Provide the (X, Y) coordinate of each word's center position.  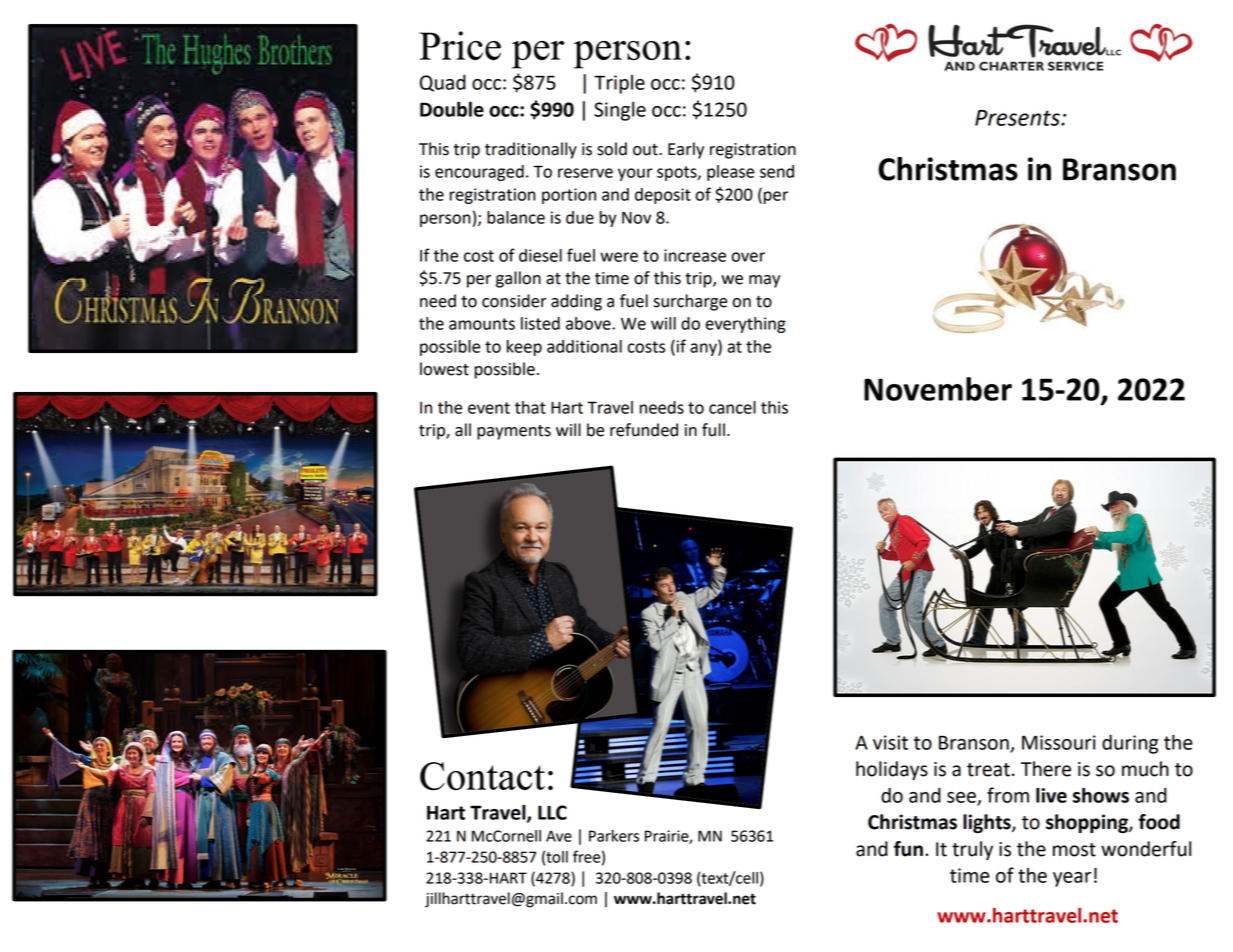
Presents (1018, 118)
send (777, 171)
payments (514, 432)
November (938, 389)
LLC (552, 812)
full (713, 430)
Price (460, 45)
